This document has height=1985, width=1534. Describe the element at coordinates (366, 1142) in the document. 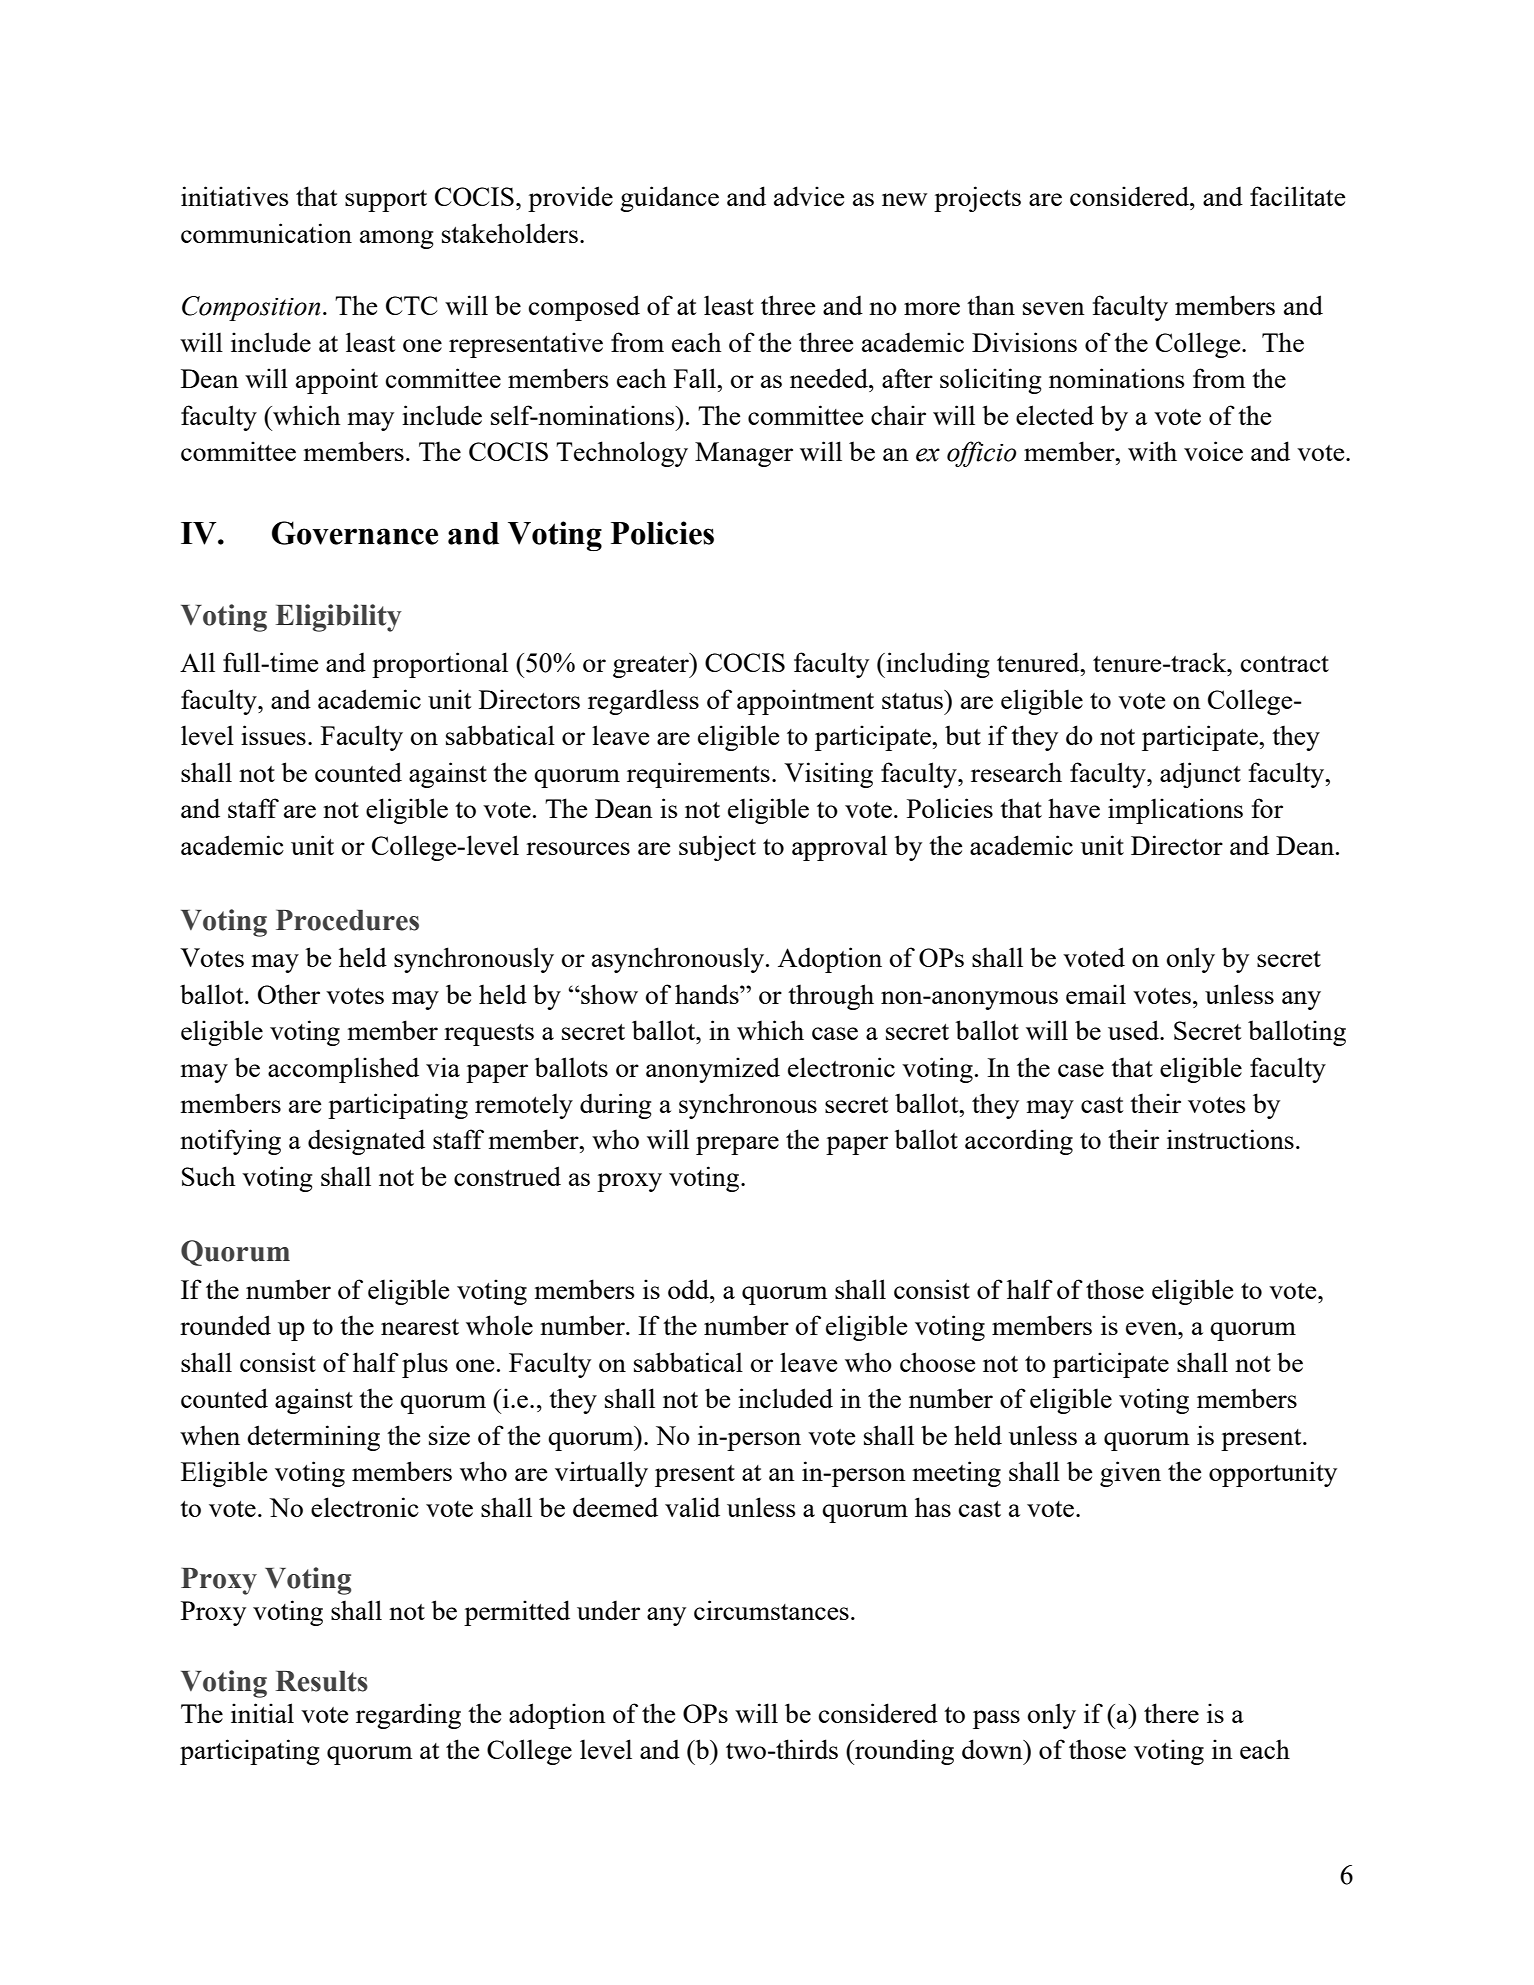

I see `designated` at that location.
